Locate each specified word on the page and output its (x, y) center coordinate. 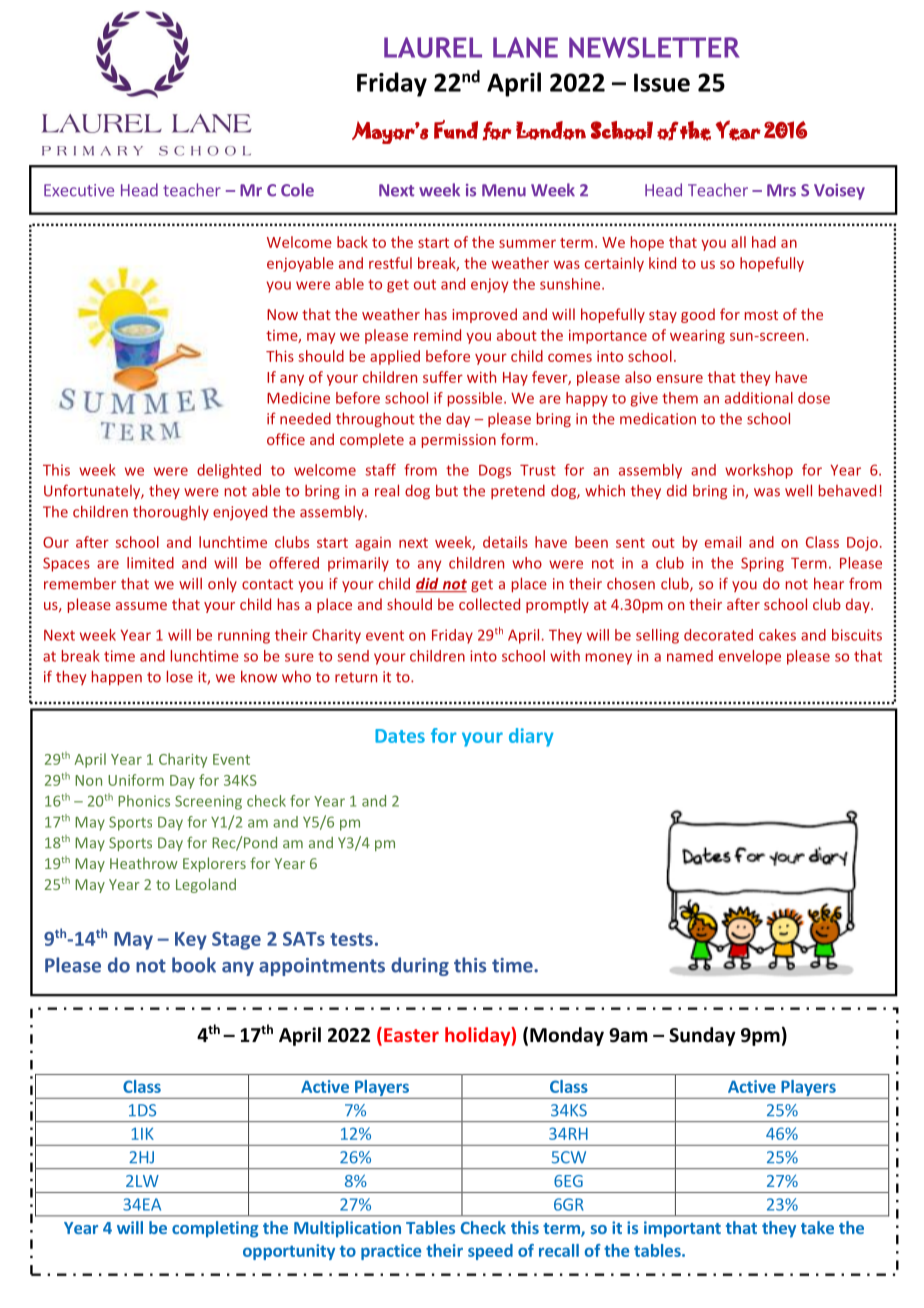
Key (191, 941)
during (420, 966)
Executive (79, 190)
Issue (662, 82)
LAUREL (433, 47)
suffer (443, 377)
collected (489, 604)
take (817, 1227)
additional (759, 398)
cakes (777, 635)
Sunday (702, 1036)
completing (215, 1229)
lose (180, 676)
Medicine (298, 398)
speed (490, 1252)
